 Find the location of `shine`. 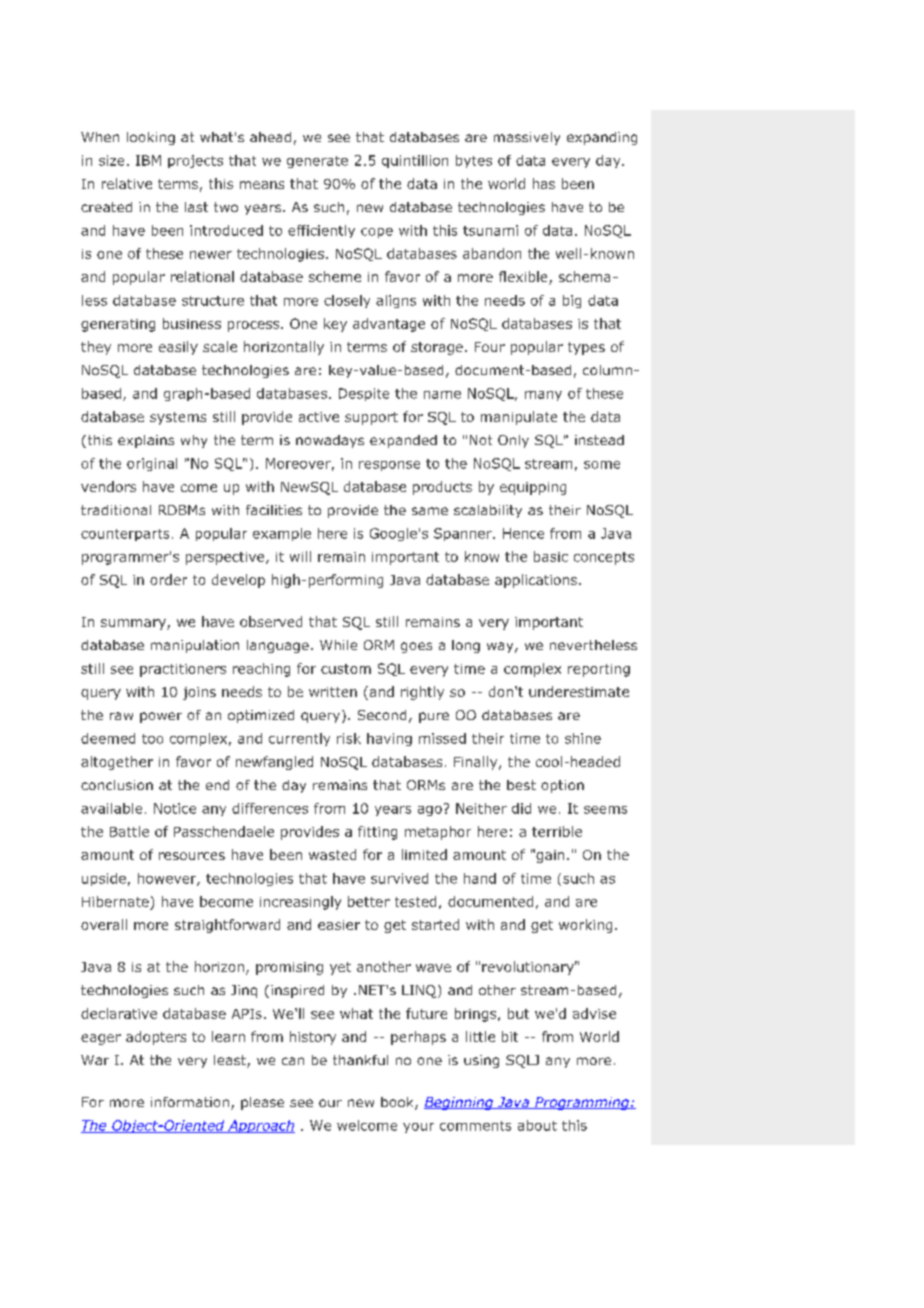

shine is located at coordinates (583, 738).
